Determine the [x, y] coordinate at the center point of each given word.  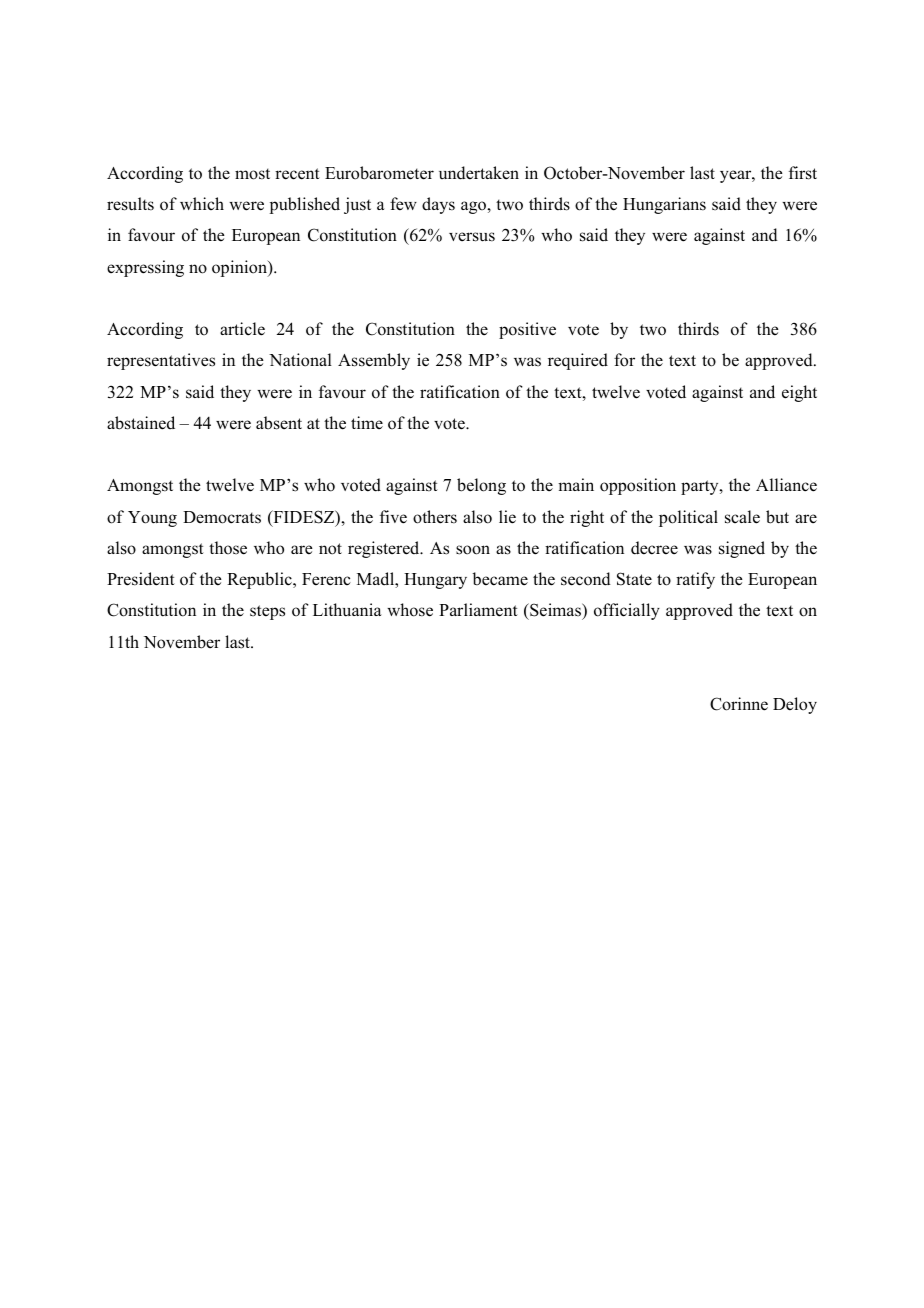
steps [267, 612]
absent [279, 423]
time [367, 422]
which [202, 203]
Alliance [786, 485]
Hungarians [664, 205]
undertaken [479, 173]
